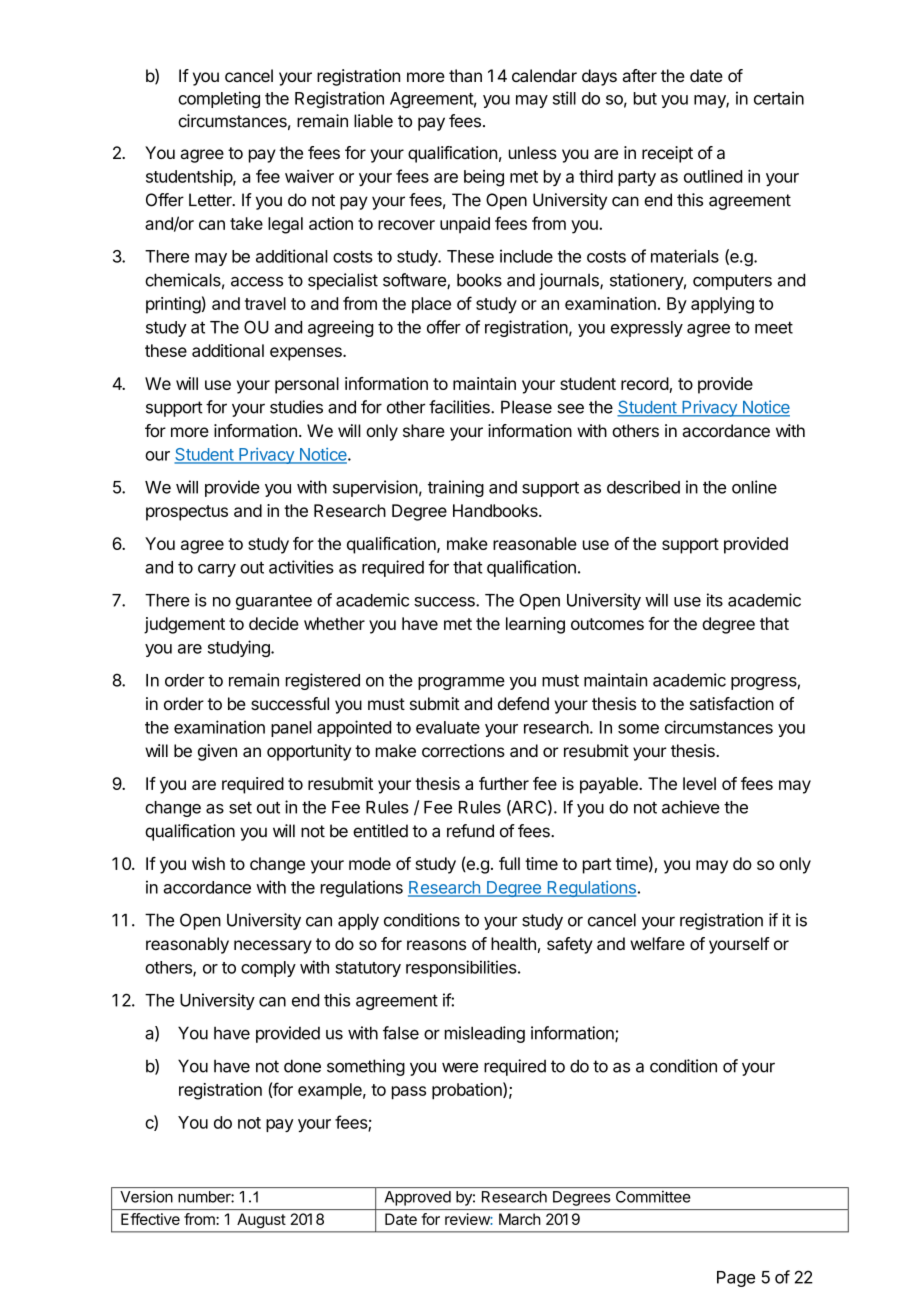  Describe the element at coordinates (219, 99) in the screenshot. I see `completing` at that location.
